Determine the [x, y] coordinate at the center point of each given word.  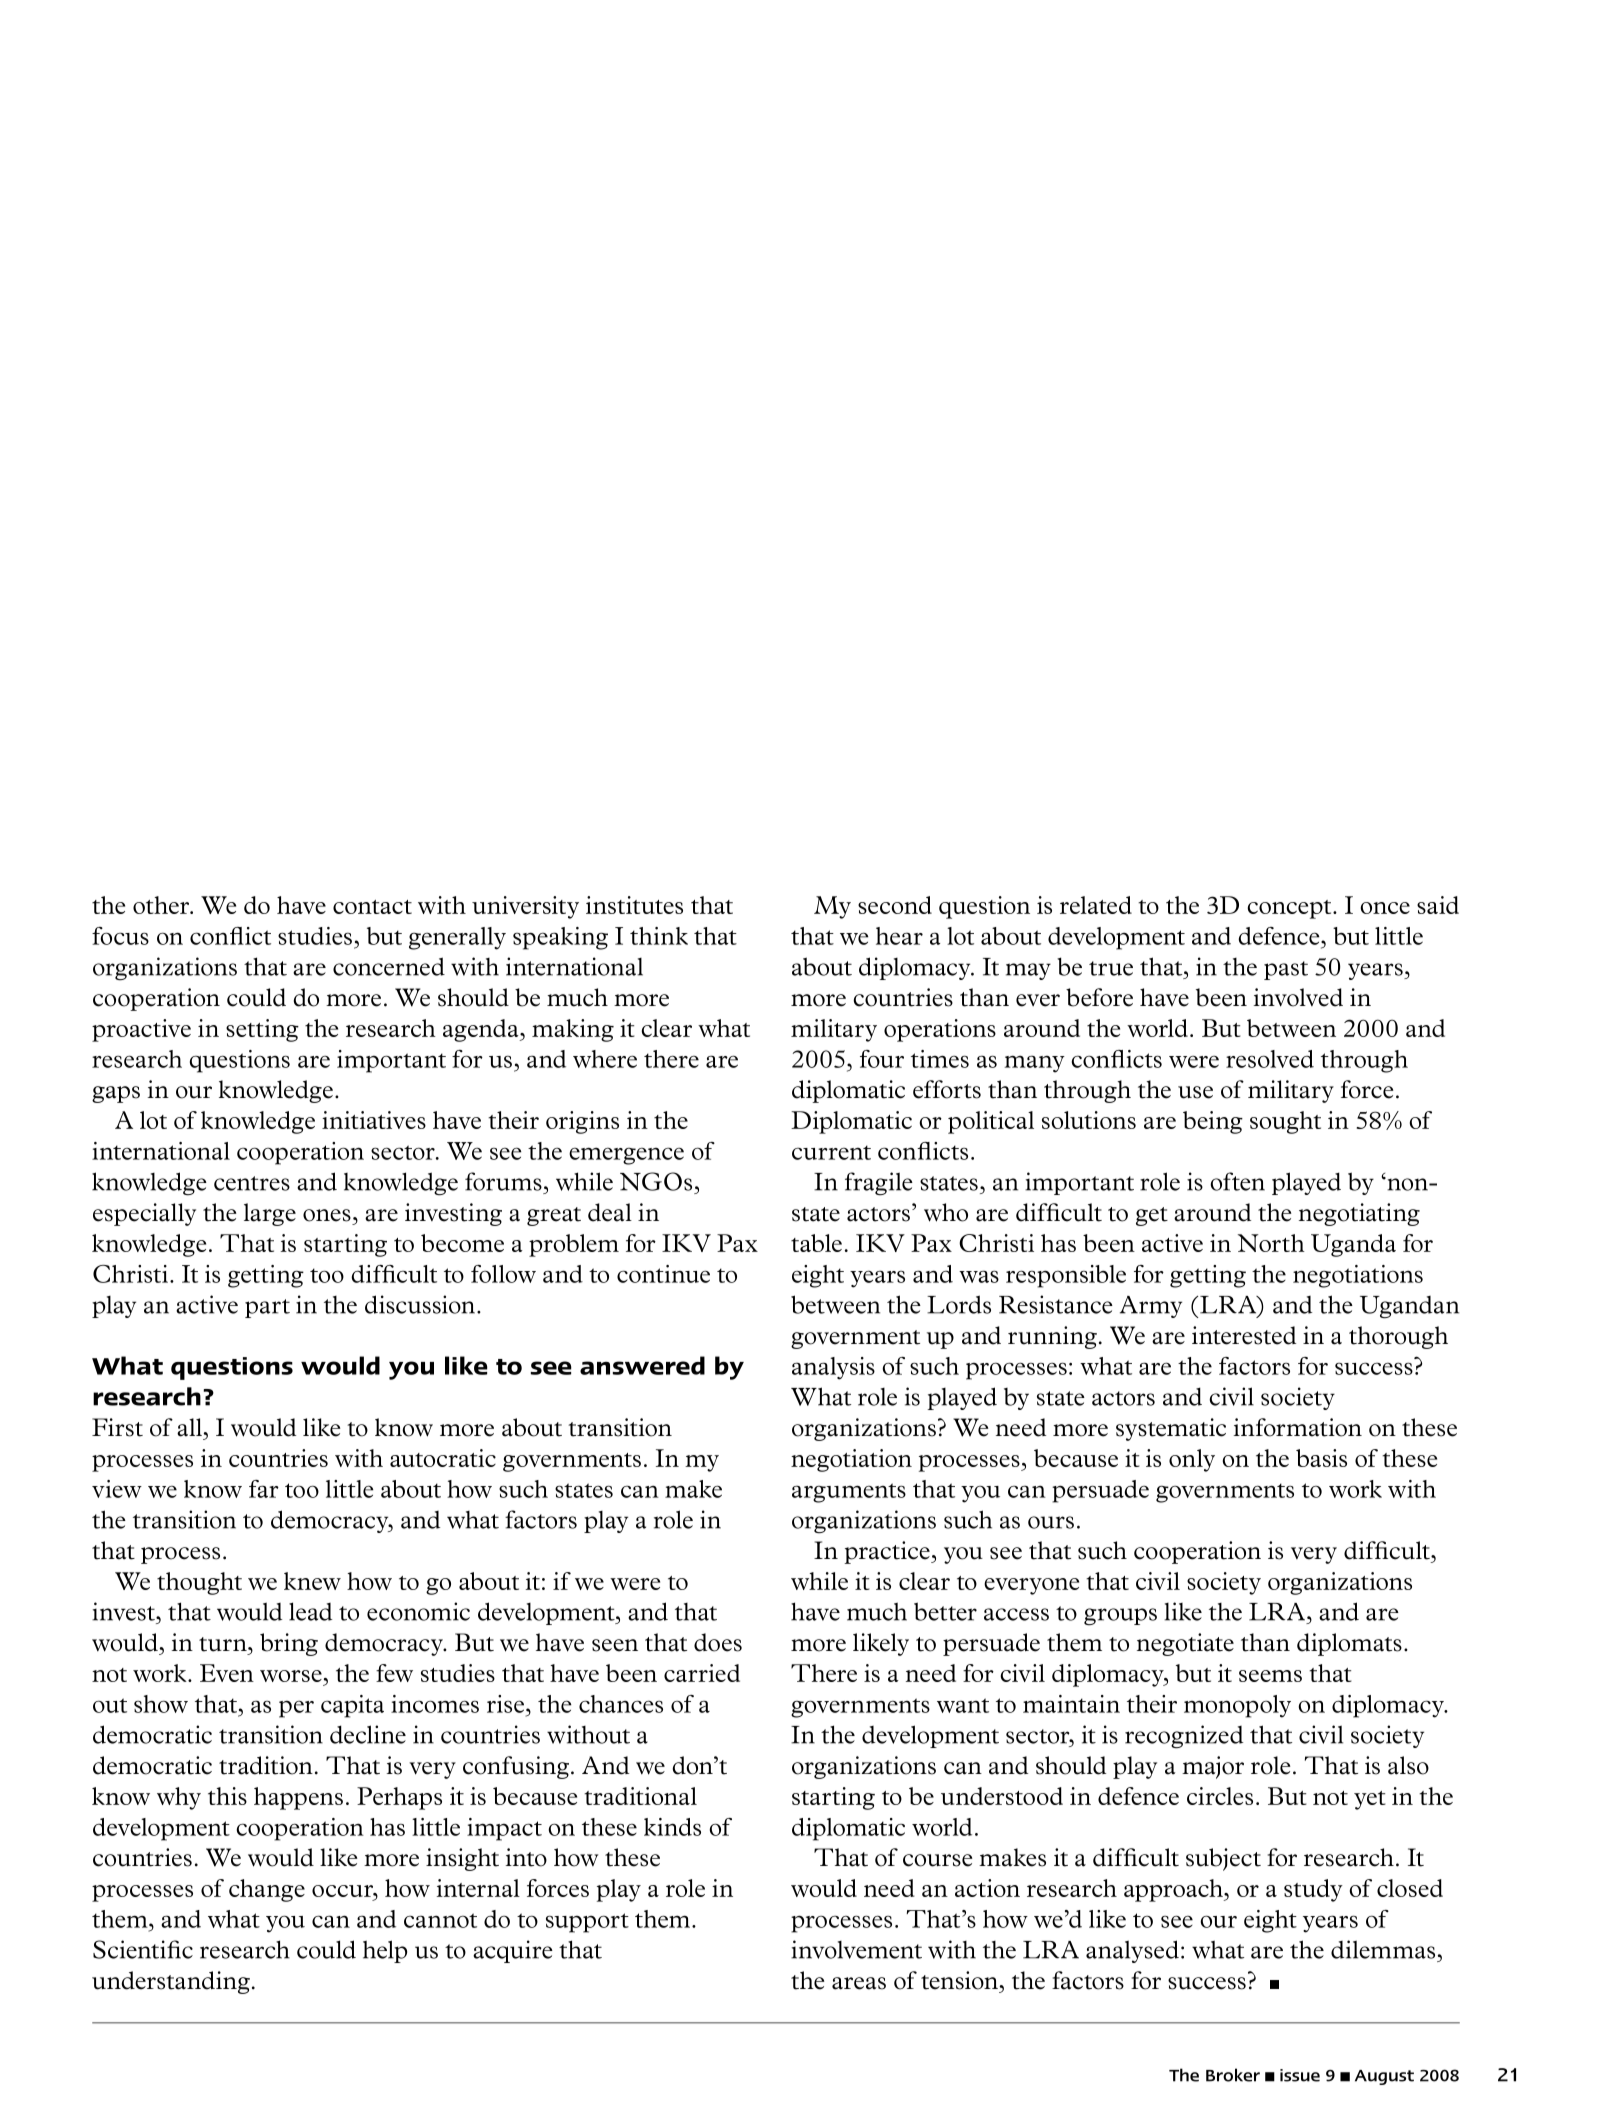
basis [1321, 1458]
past [1286, 970]
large [270, 1214]
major [1213, 1767]
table [816, 1243]
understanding [171, 1982]
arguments [849, 1493]
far [264, 1489]
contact [372, 907]
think [659, 936]
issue [1300, 2075]
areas [859, 1983]
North [1271, 1243]
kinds [672, 1827]
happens [298, 1798]
